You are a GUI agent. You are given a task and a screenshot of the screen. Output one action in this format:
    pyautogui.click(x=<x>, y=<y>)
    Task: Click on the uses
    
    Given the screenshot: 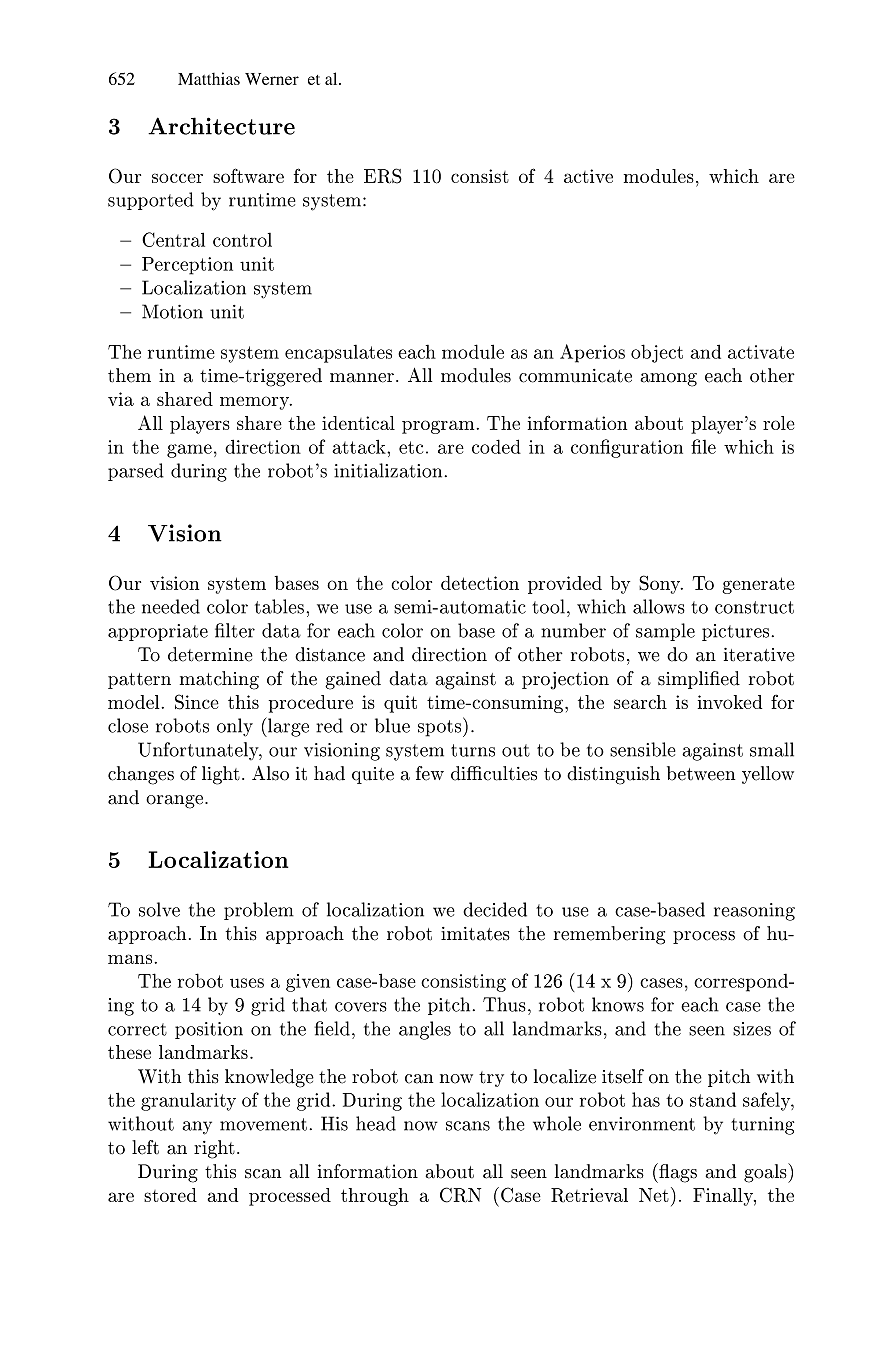 What is the action you would take?
    pyautogui.click(x=247, y=983)
